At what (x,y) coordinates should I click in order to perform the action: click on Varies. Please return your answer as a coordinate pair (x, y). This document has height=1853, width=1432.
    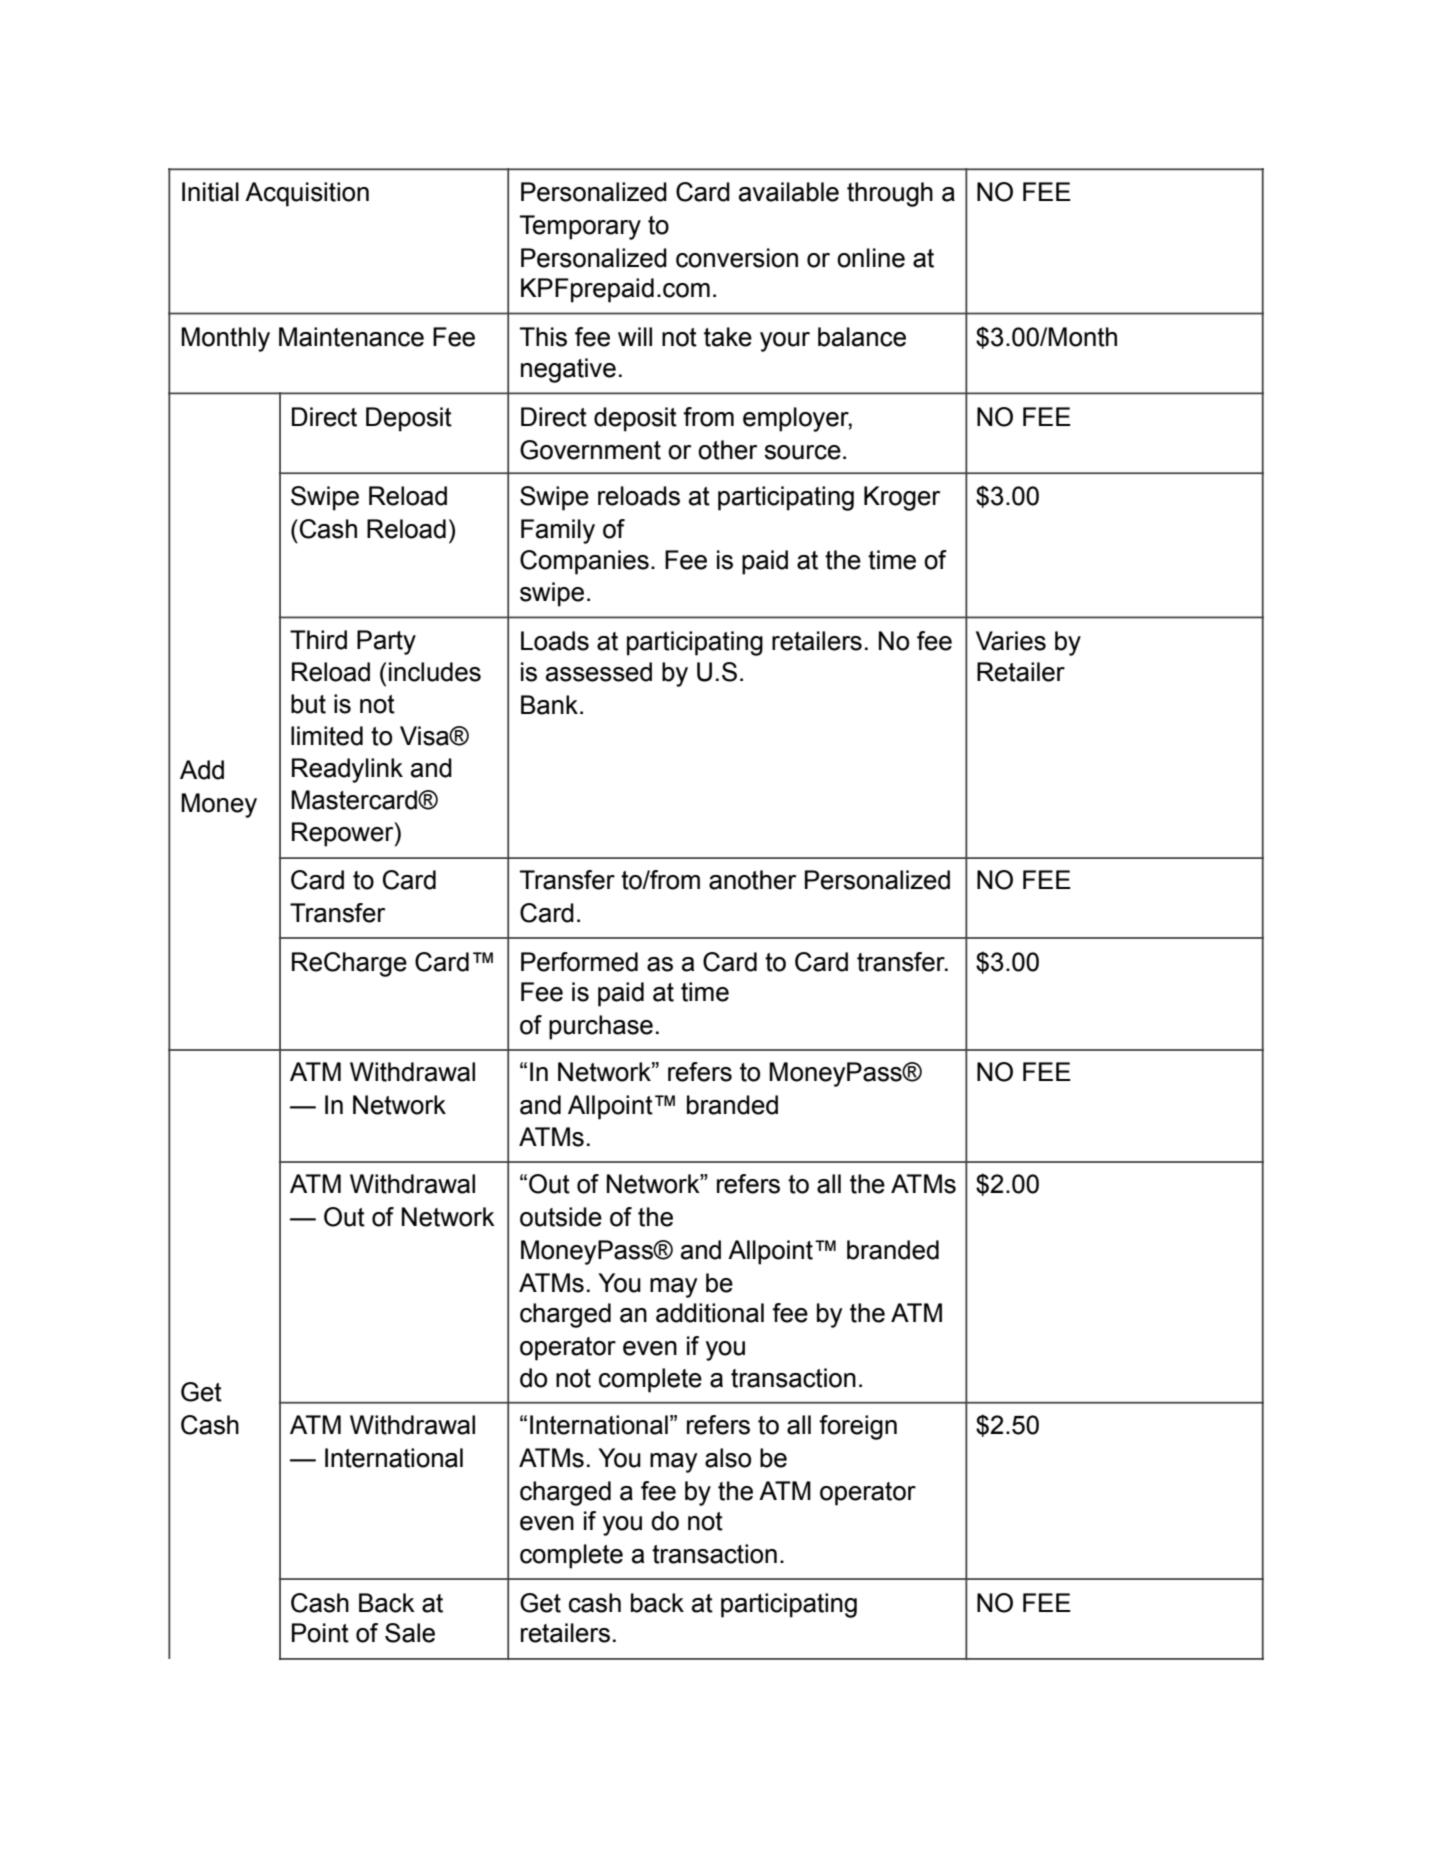
    Looking at the image, I should click on (1011, 641).
